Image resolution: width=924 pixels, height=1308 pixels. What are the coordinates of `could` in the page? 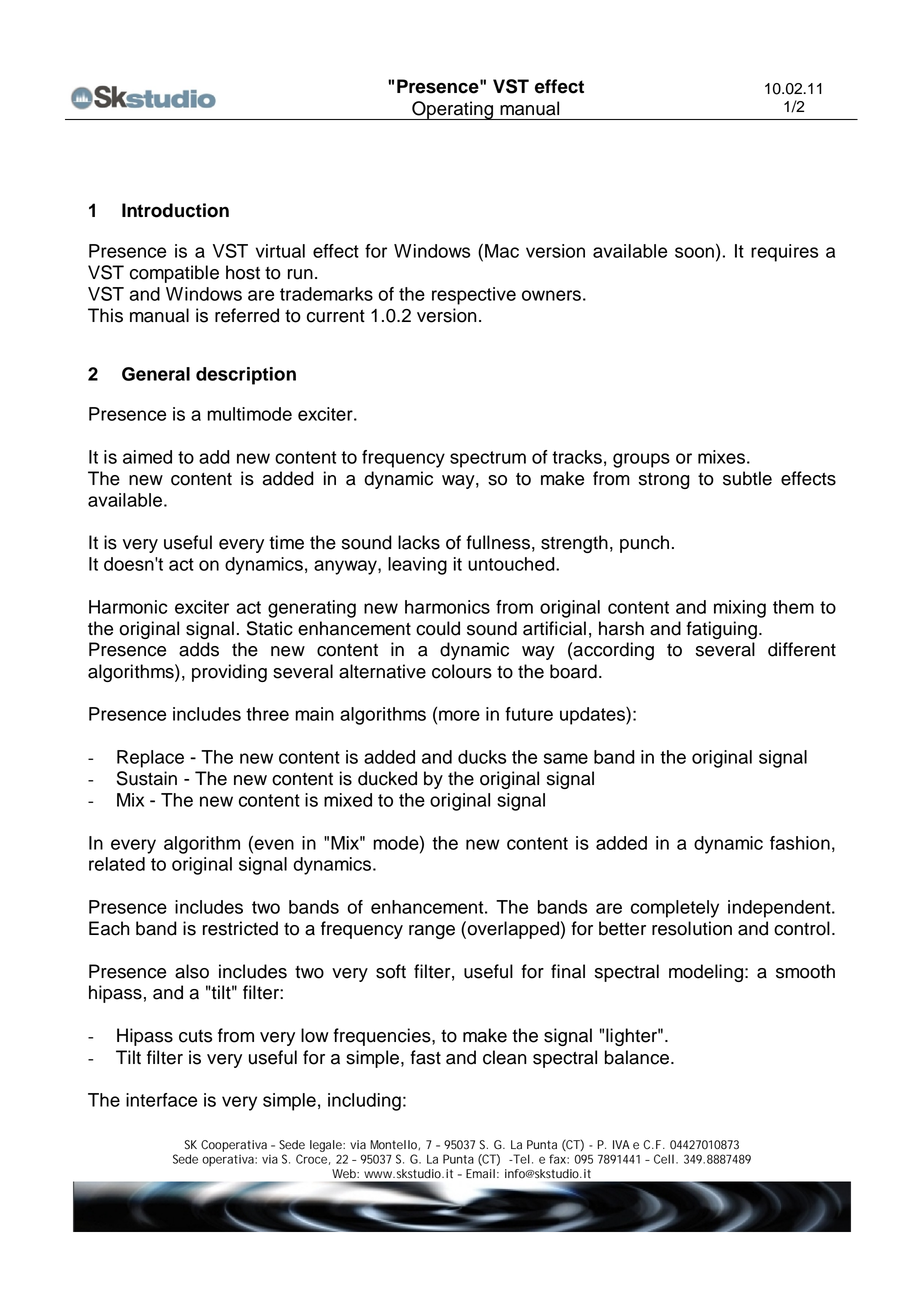 It's located at (438, 628).
